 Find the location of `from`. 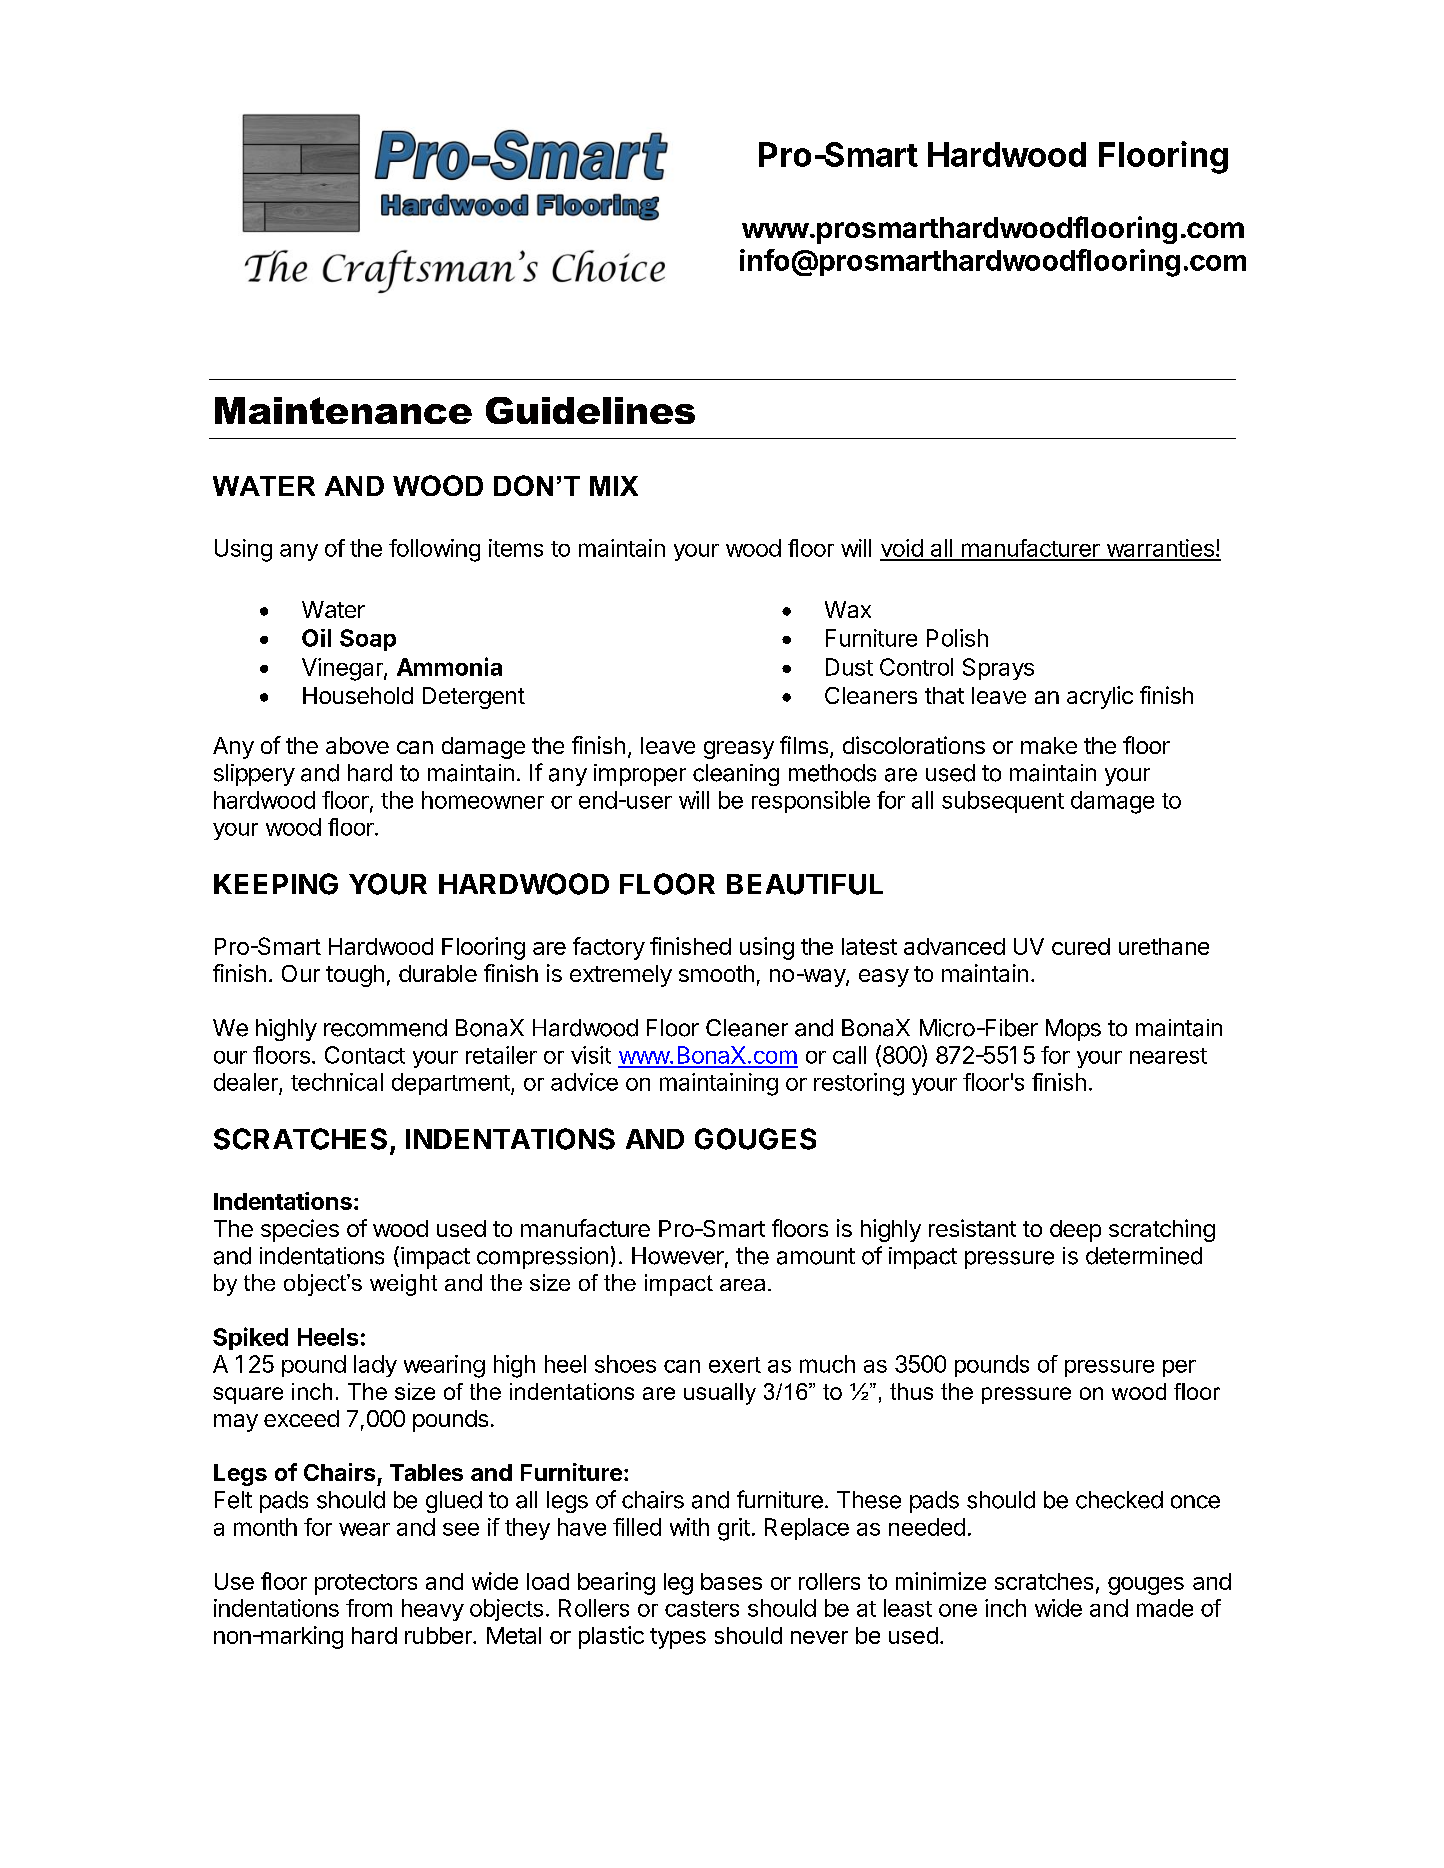

from is located at coordinates (369, 1608).
